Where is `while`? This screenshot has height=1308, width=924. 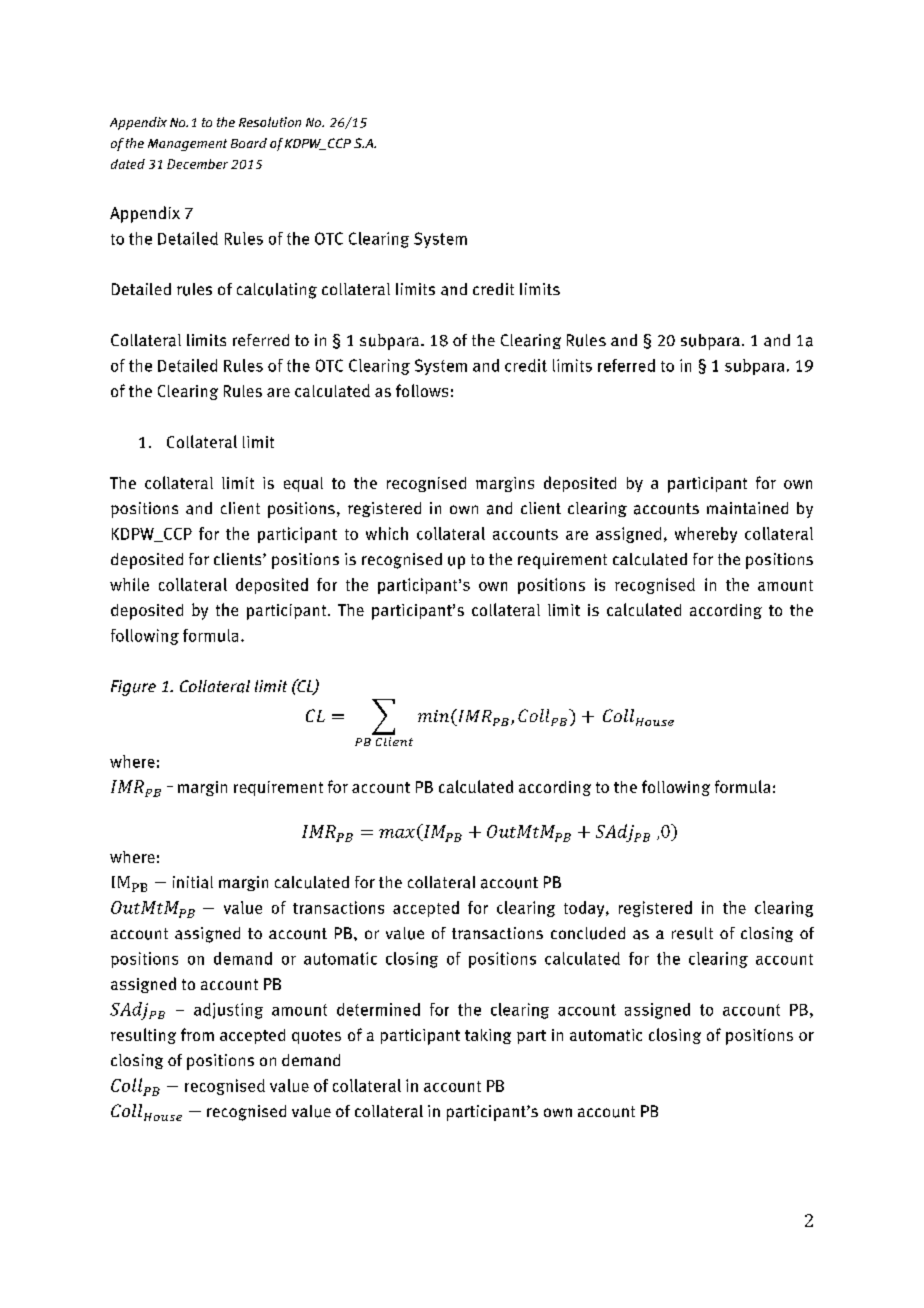
while is located at coordinates (129, 584).
